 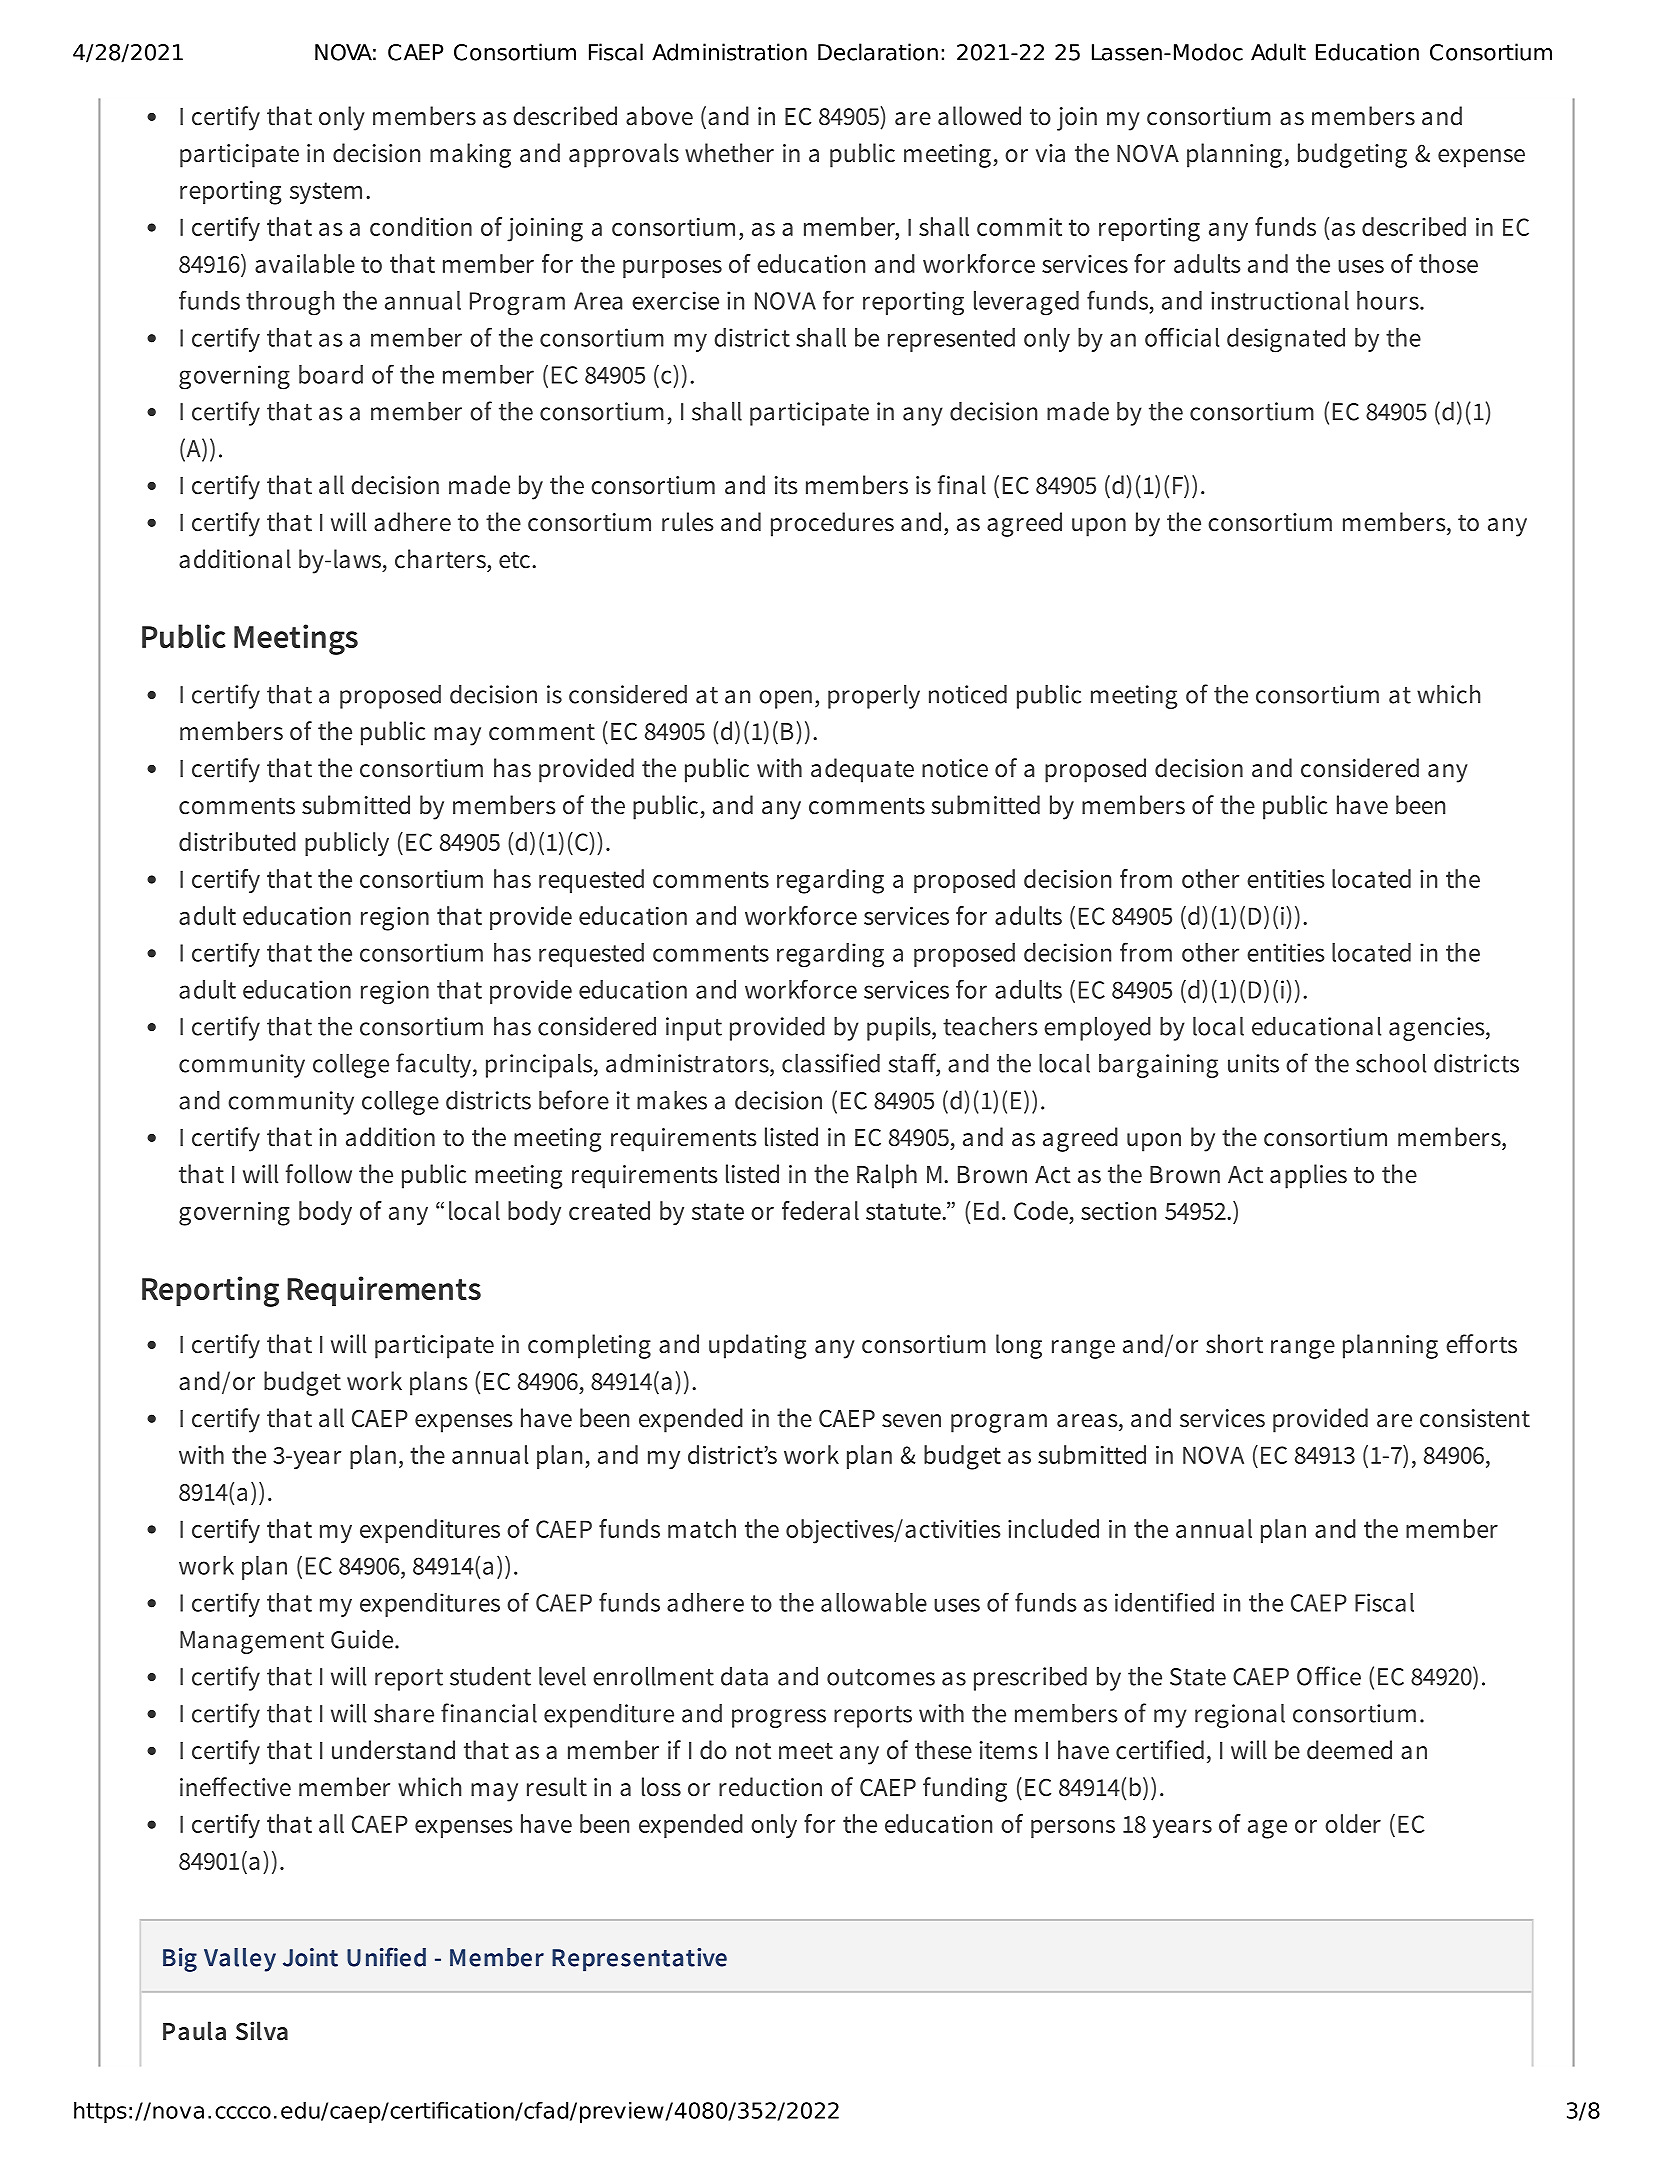 What do you see at coordinates (386, 1957) in the screenshot?
I see `Unified` at bounding box center [386, 1957].
